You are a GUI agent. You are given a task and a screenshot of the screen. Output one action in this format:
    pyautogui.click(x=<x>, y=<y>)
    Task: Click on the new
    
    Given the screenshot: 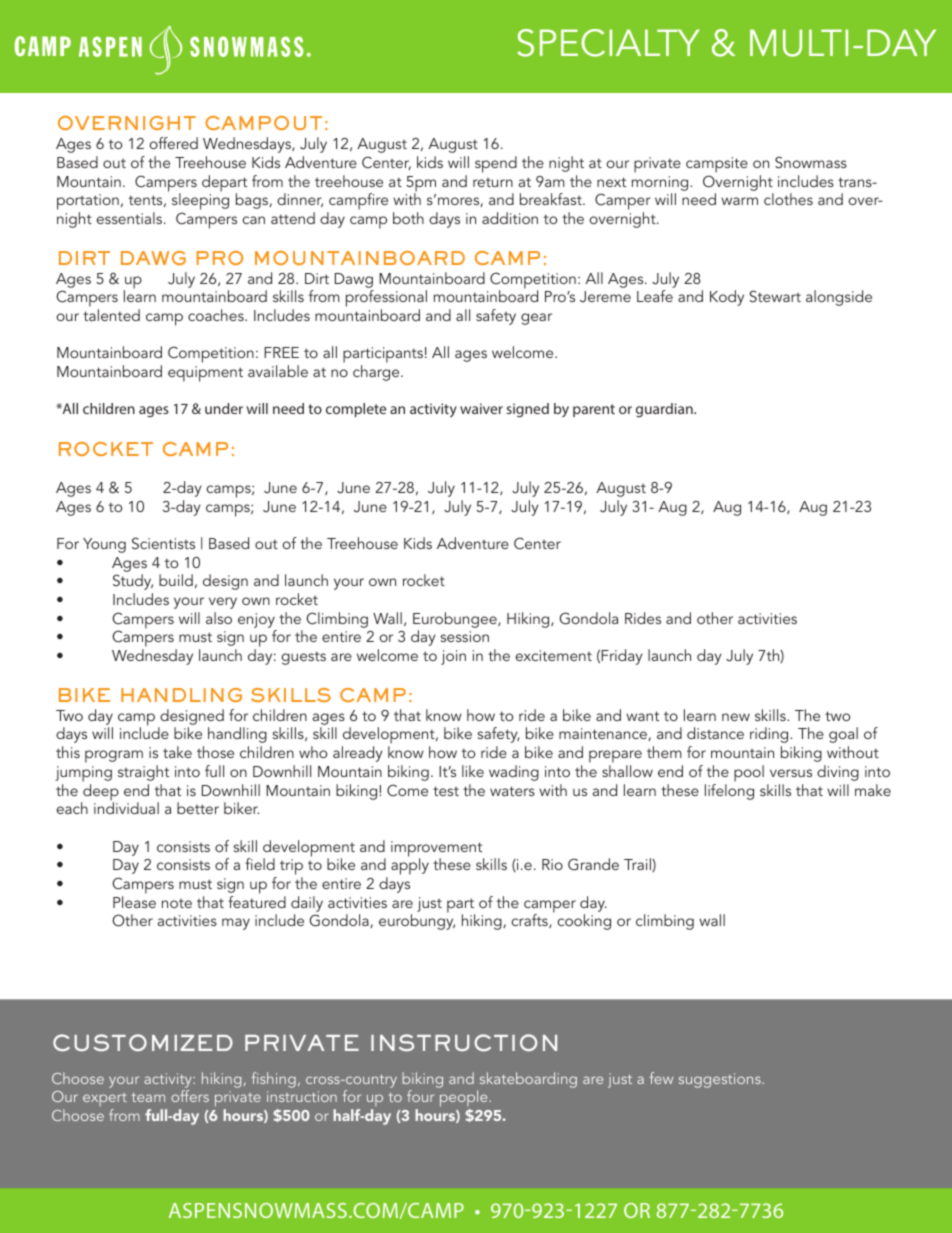 What is the action you would take?
    pyautogui.click(x=736, y=717)
